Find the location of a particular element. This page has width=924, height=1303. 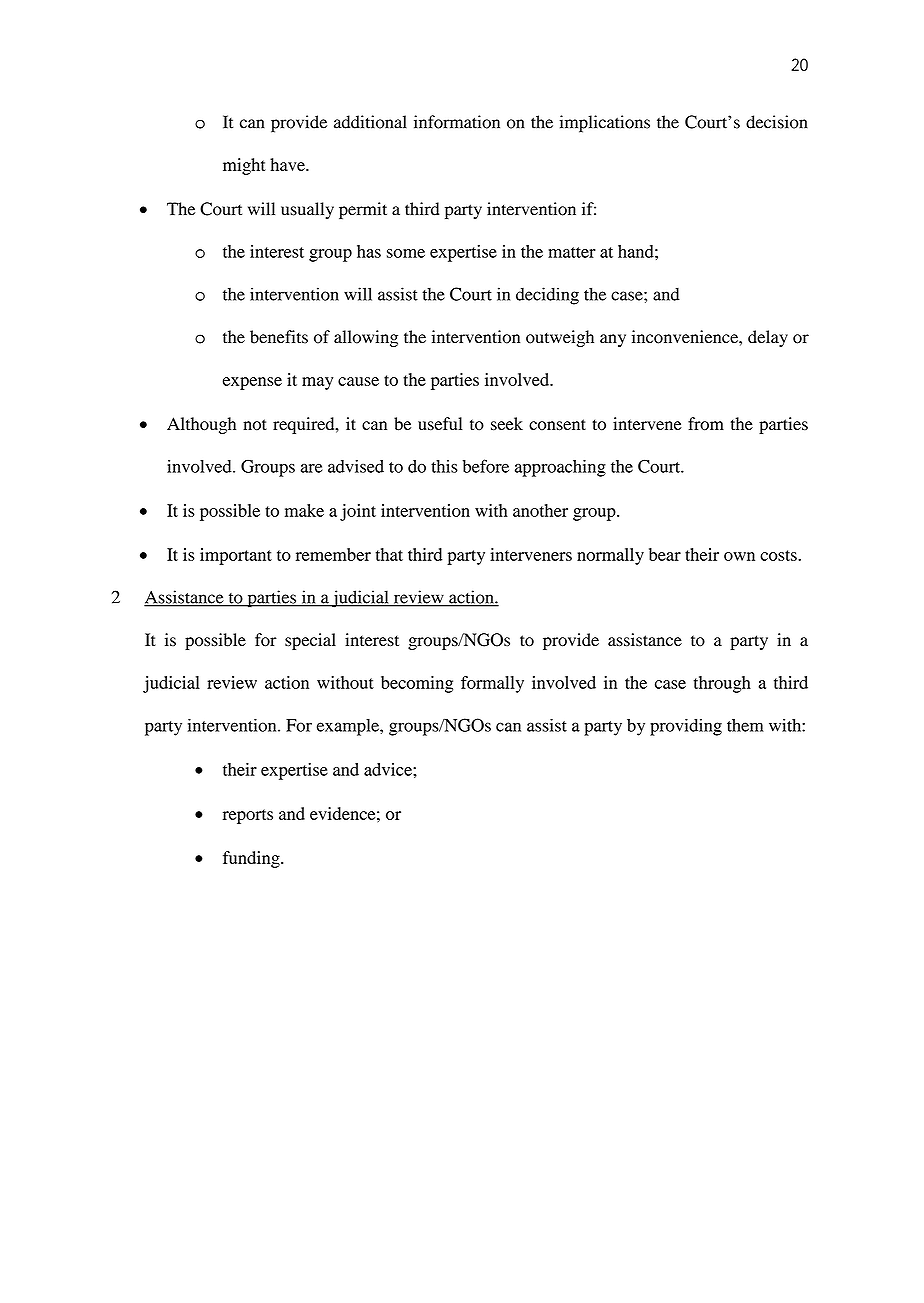

advice is located at coordinates (389, 769).
